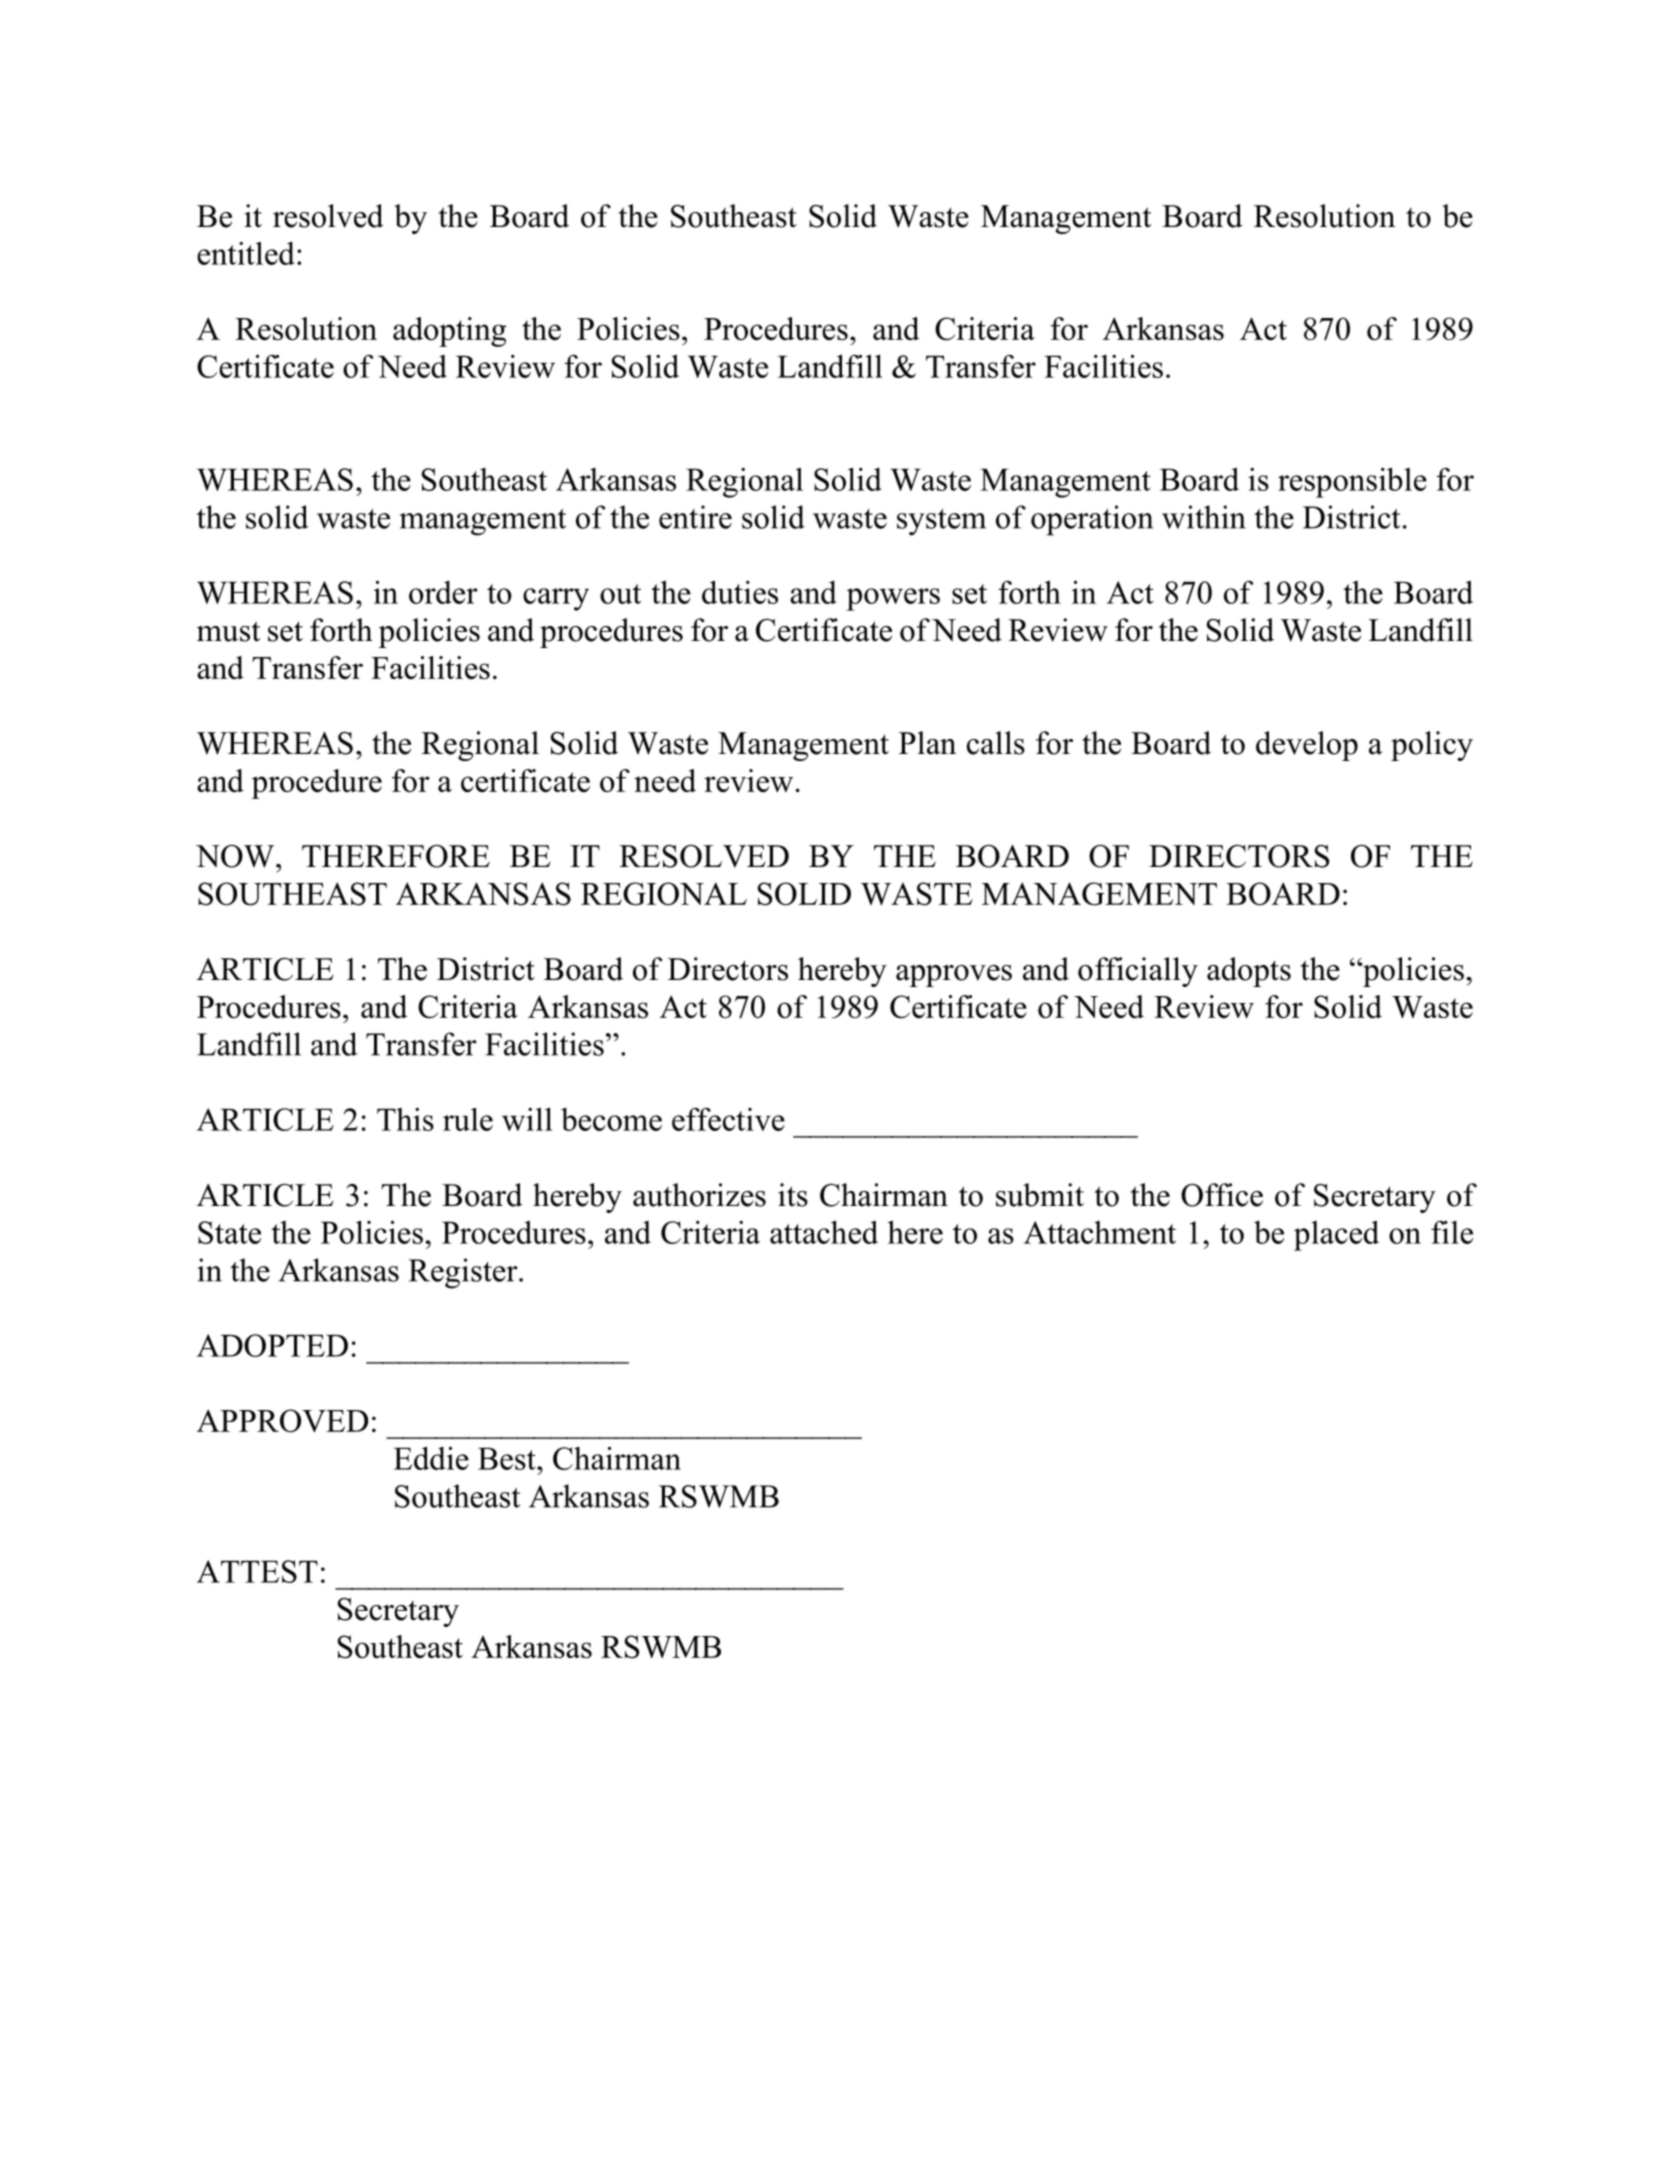 The height and width of the screenshot is (2161, 1670). I want to click on adopting, so click(450, 332).
